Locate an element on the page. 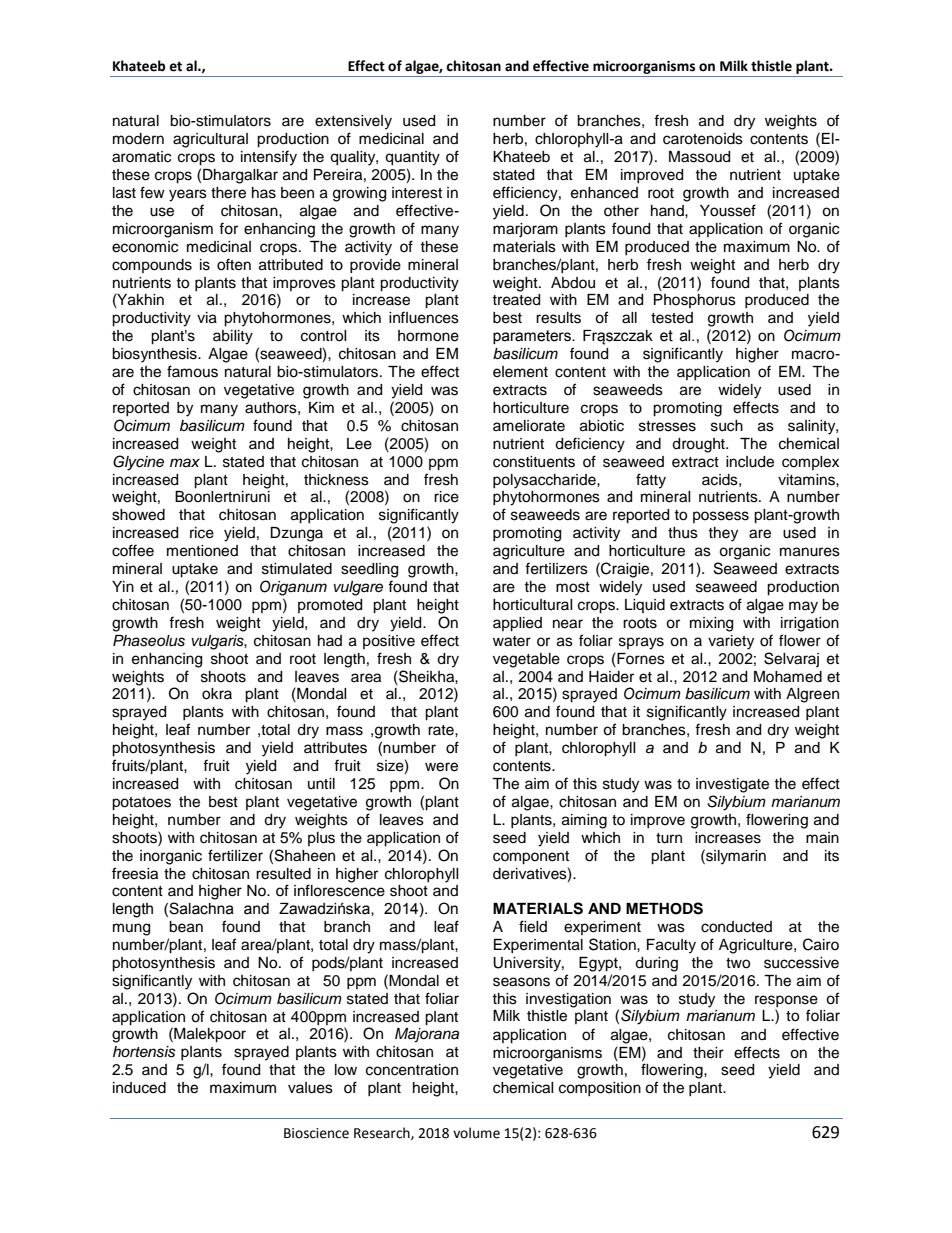 The image size is (952, 1233). induced is located at coordinates (139, 1088).
